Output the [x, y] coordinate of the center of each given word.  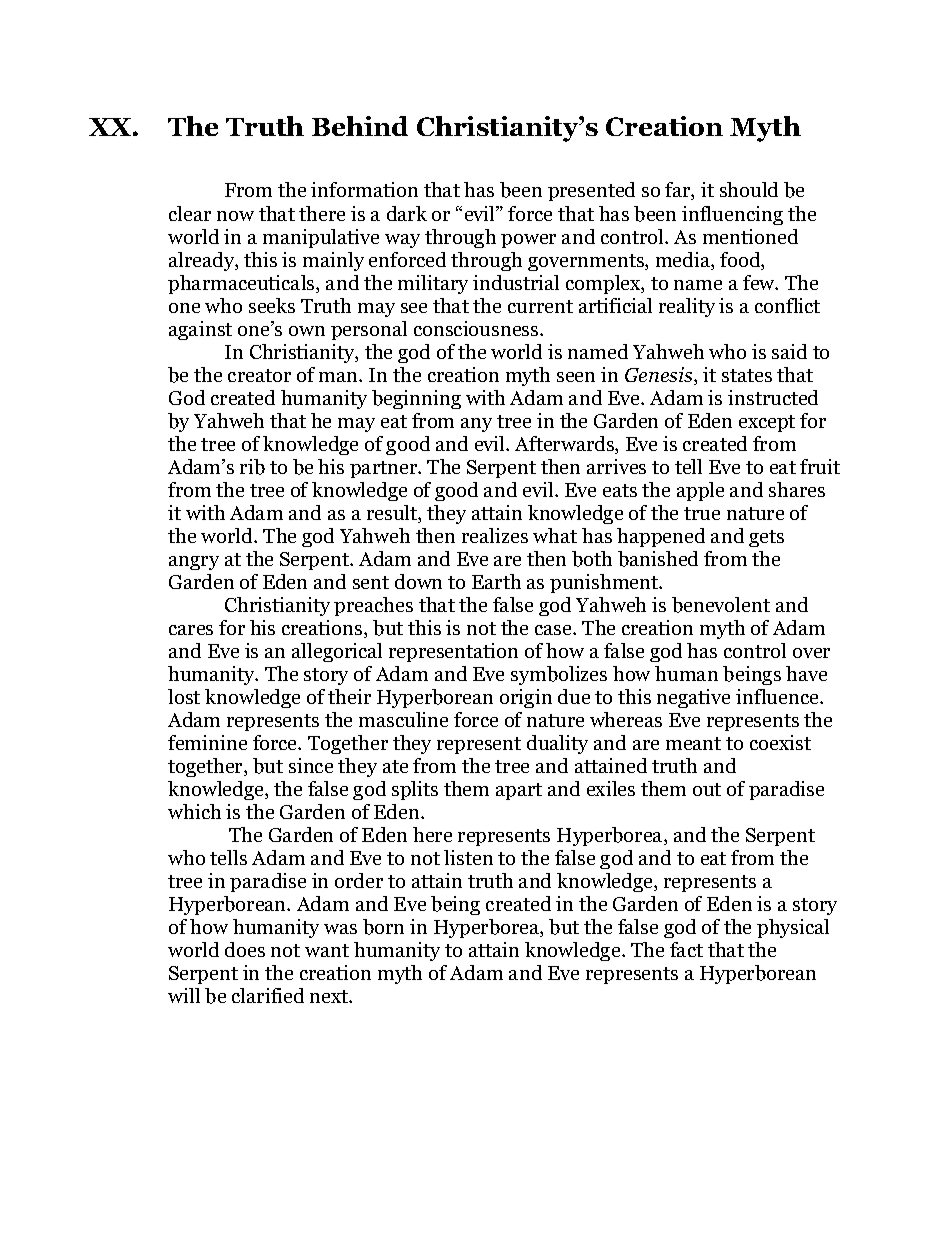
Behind [360, 126]
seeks [272, 305]
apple [700, 491]
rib [252, 467]
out [707, 789]
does [245, 949]
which [194, 811]
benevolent [721, 605]
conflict [787, 305]
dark [407, 213]
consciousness [477, 328]
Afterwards [565, 445]
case [554, 630]
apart [519, 791]
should [749, 189]
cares [191, 630]
